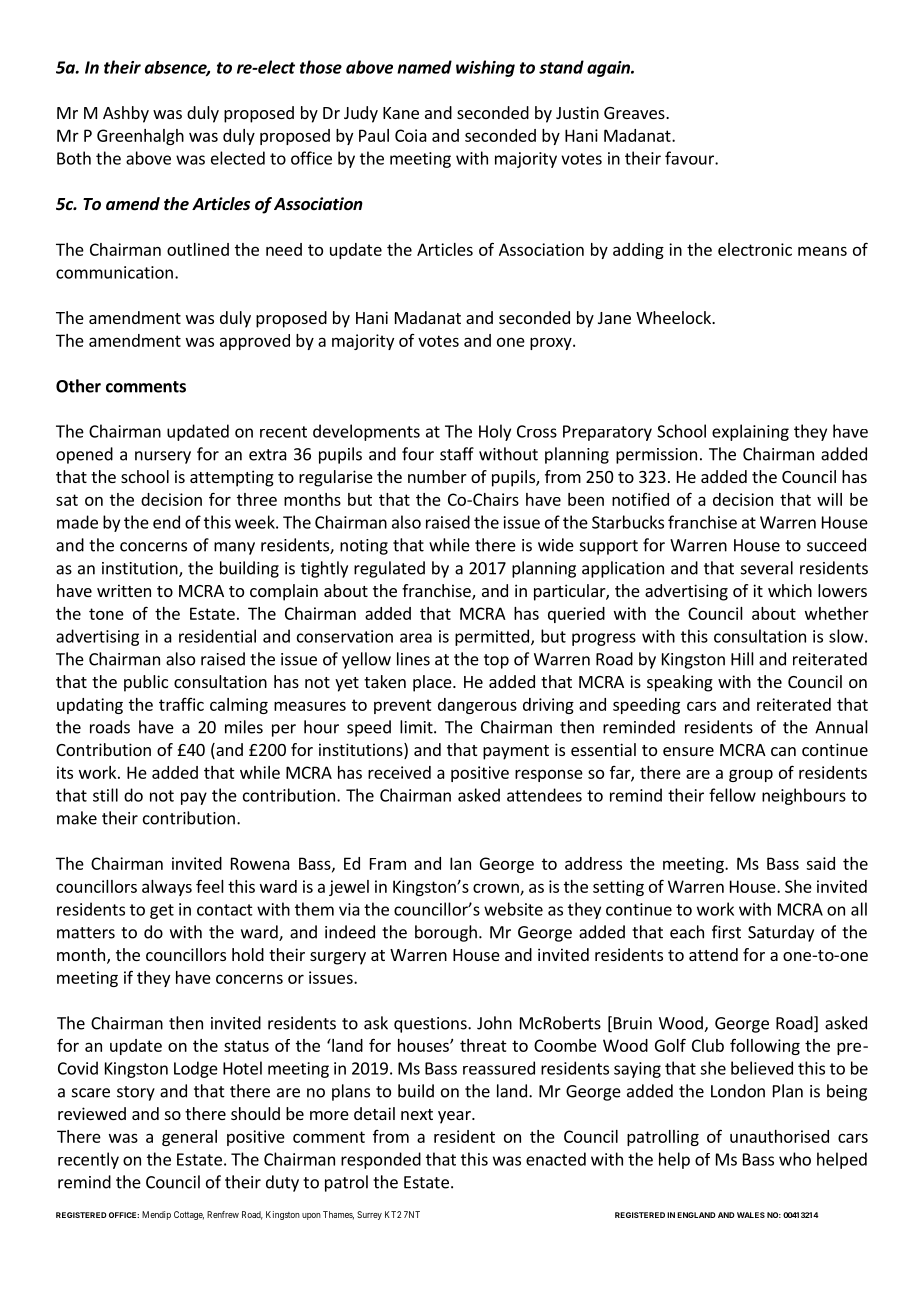  I want to click on Hill, so click(742, 659).
